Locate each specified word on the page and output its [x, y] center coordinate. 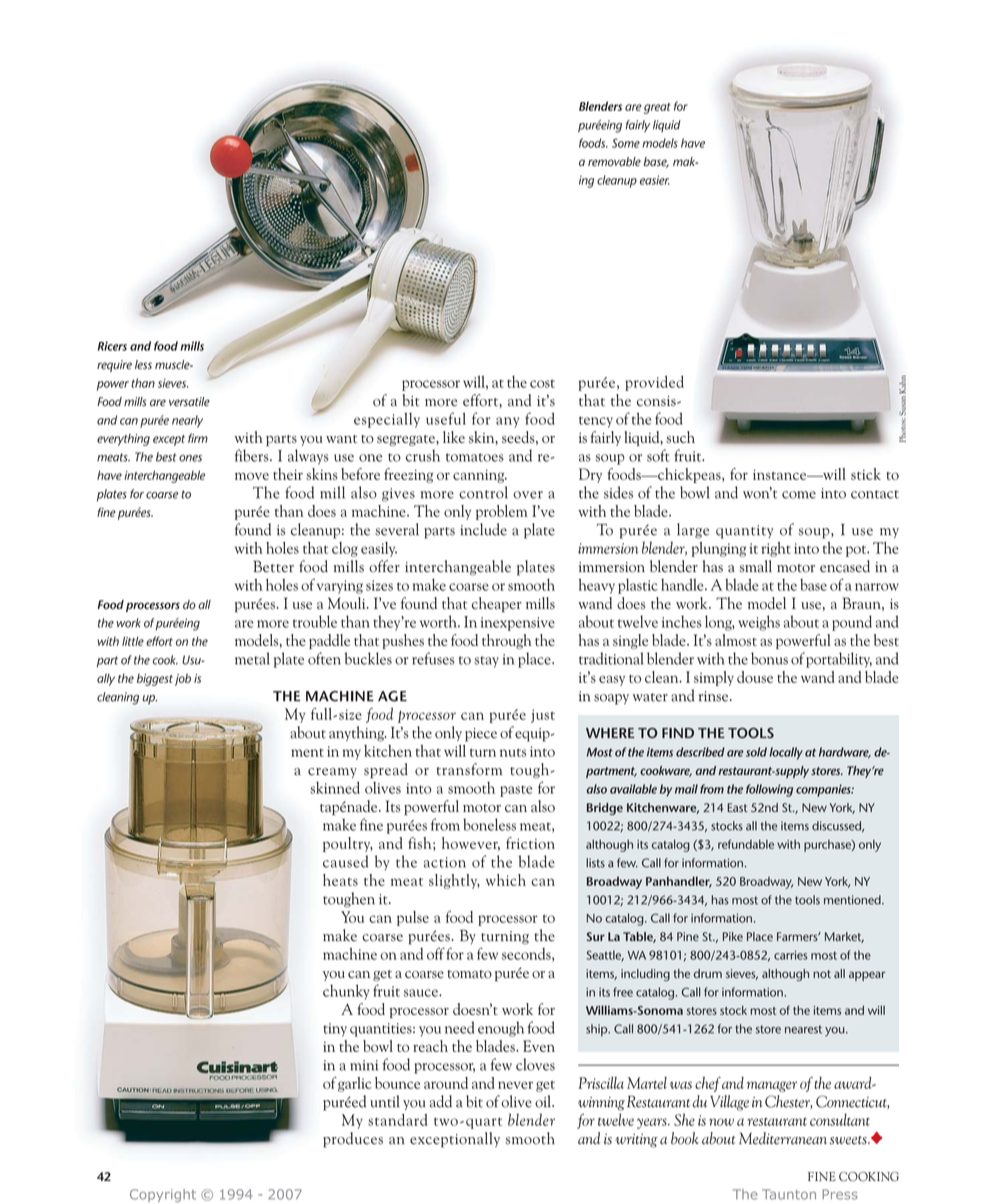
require [114, 366]
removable [614, 162]
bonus [769, 658]
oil [544, 1101]
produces [353, 1140]
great [657, 108]
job [183, 679]
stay [486, 662]
